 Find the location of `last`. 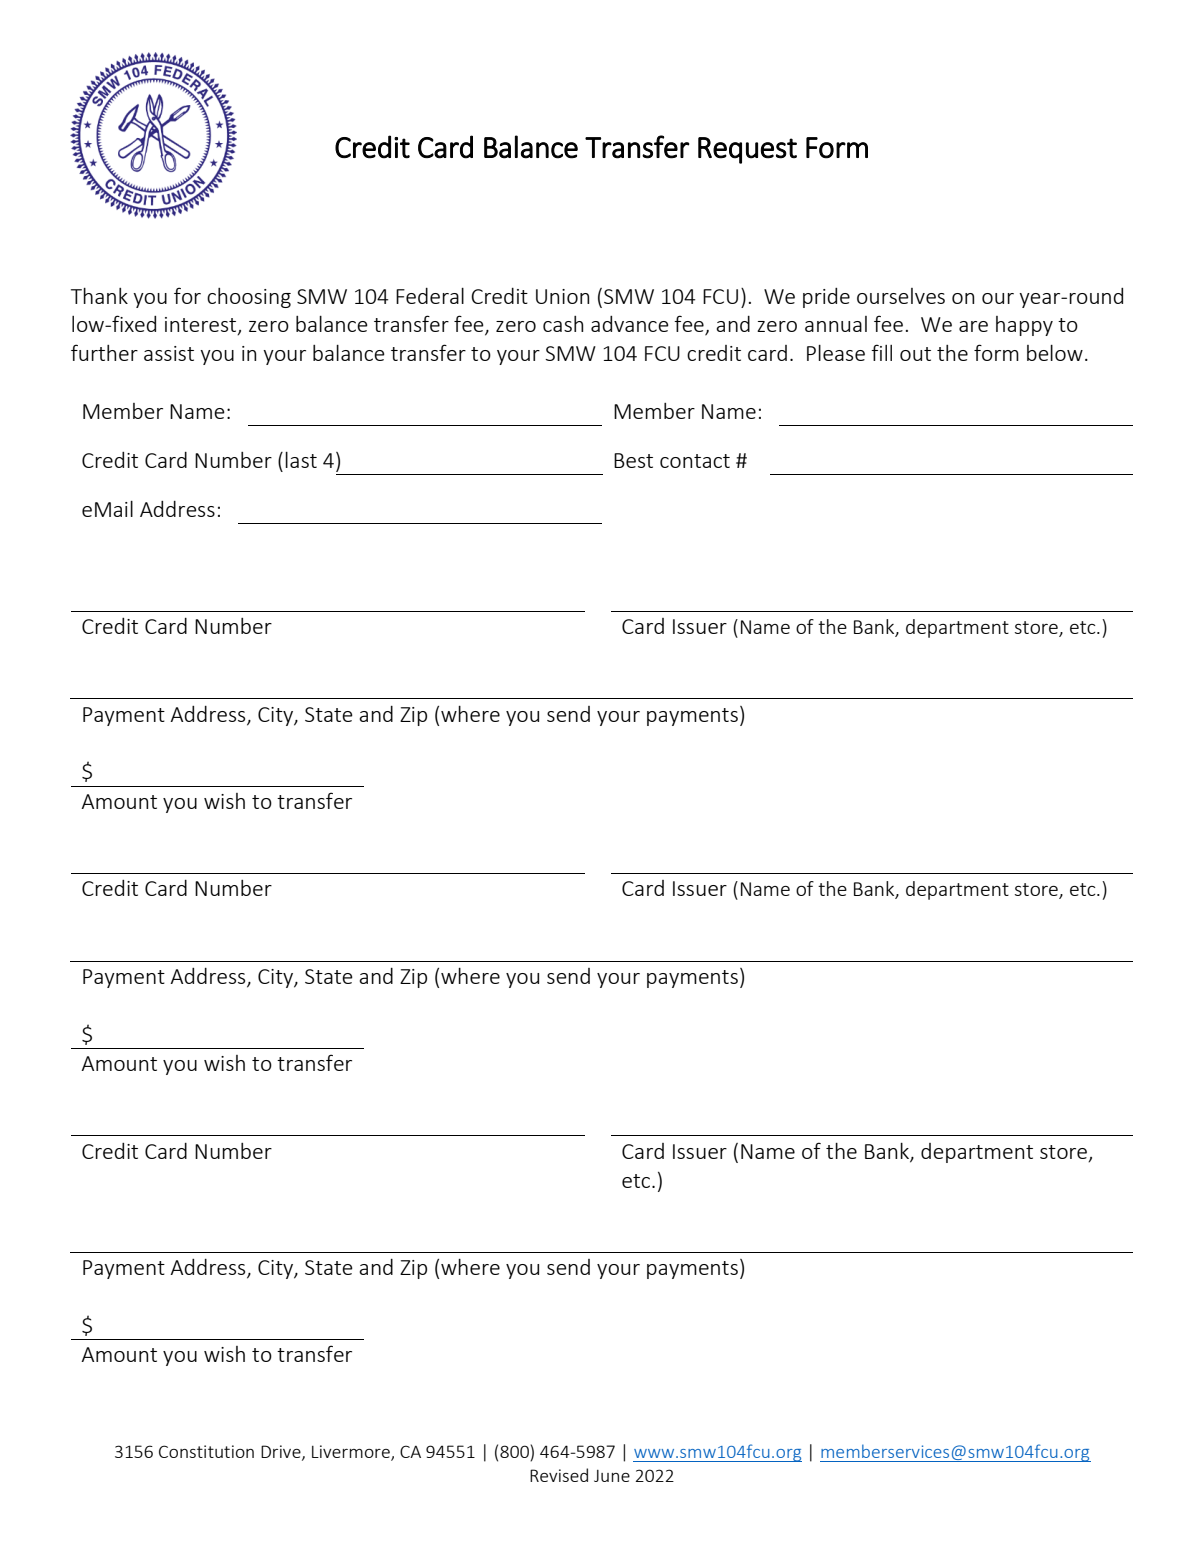

last is located at coordinates (301, 460).
